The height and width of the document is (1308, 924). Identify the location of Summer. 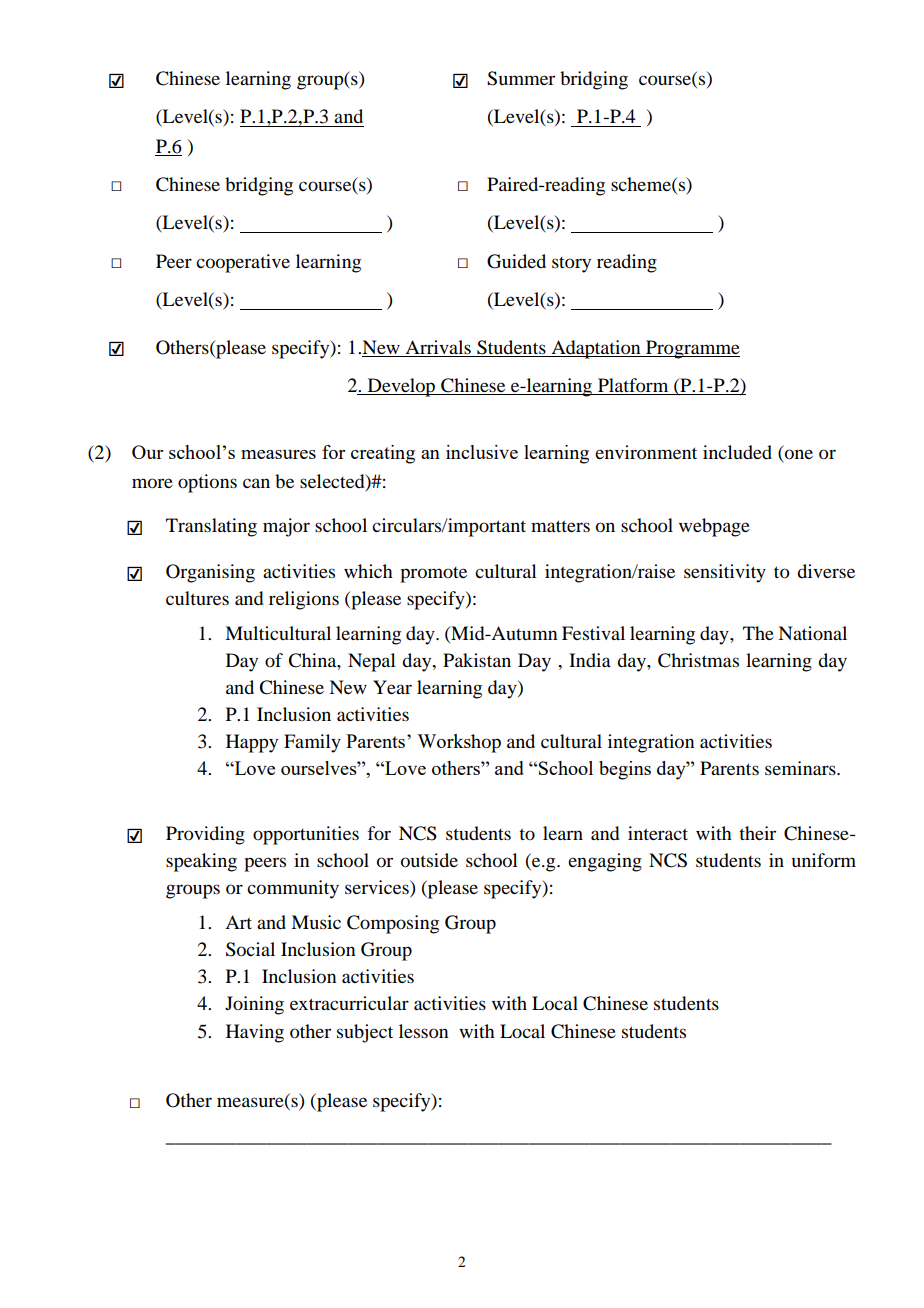
(521, 78).
